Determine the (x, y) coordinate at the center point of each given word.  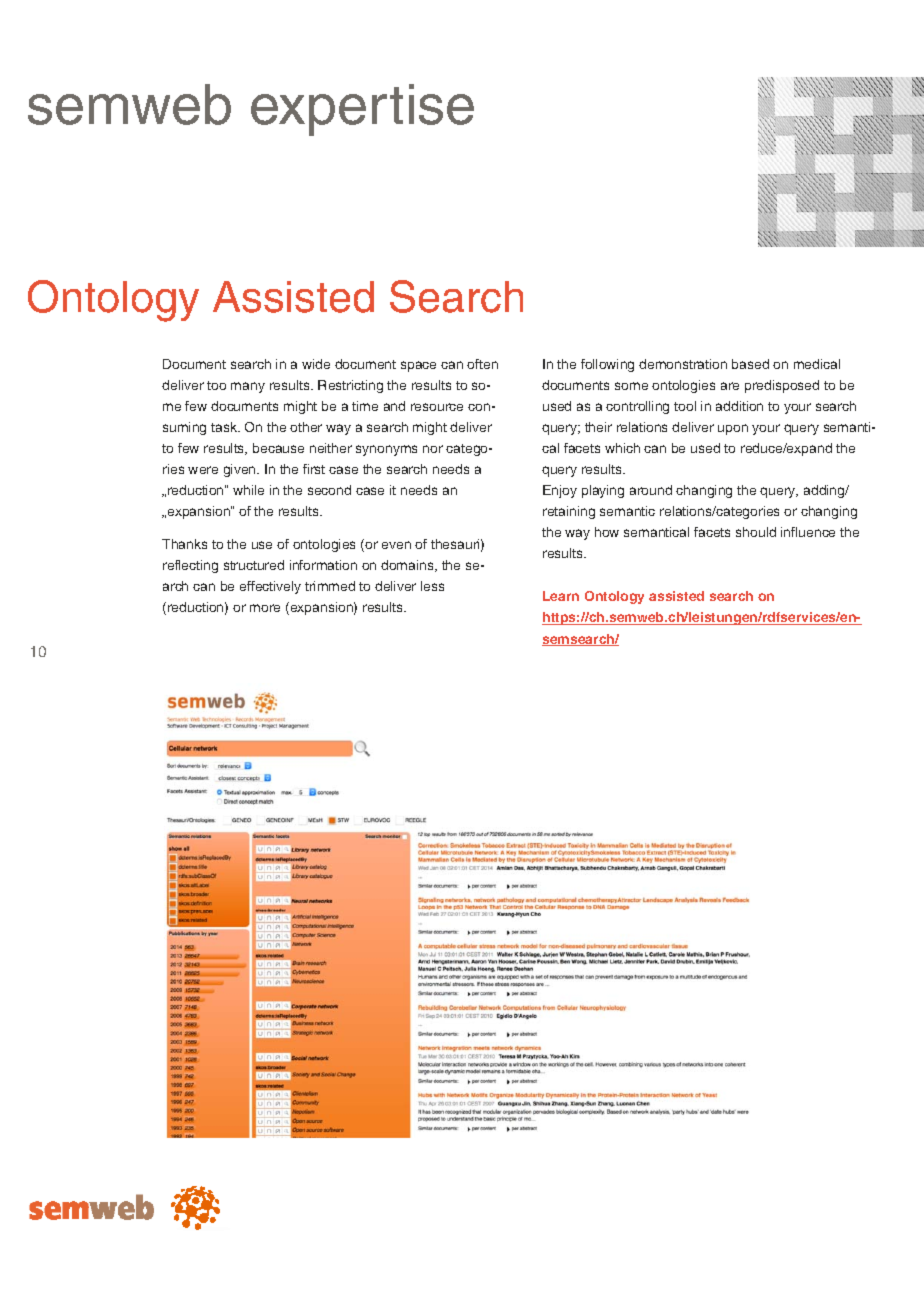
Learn (561, 596)
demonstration (683, 364)
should (756, 532)
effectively (270, 587)
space (418, 366)
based (750, 364)
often (482, 364)
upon (733, 429)
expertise (362, 110)
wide (316, 364)
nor (433, 449)
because (278, 448)
